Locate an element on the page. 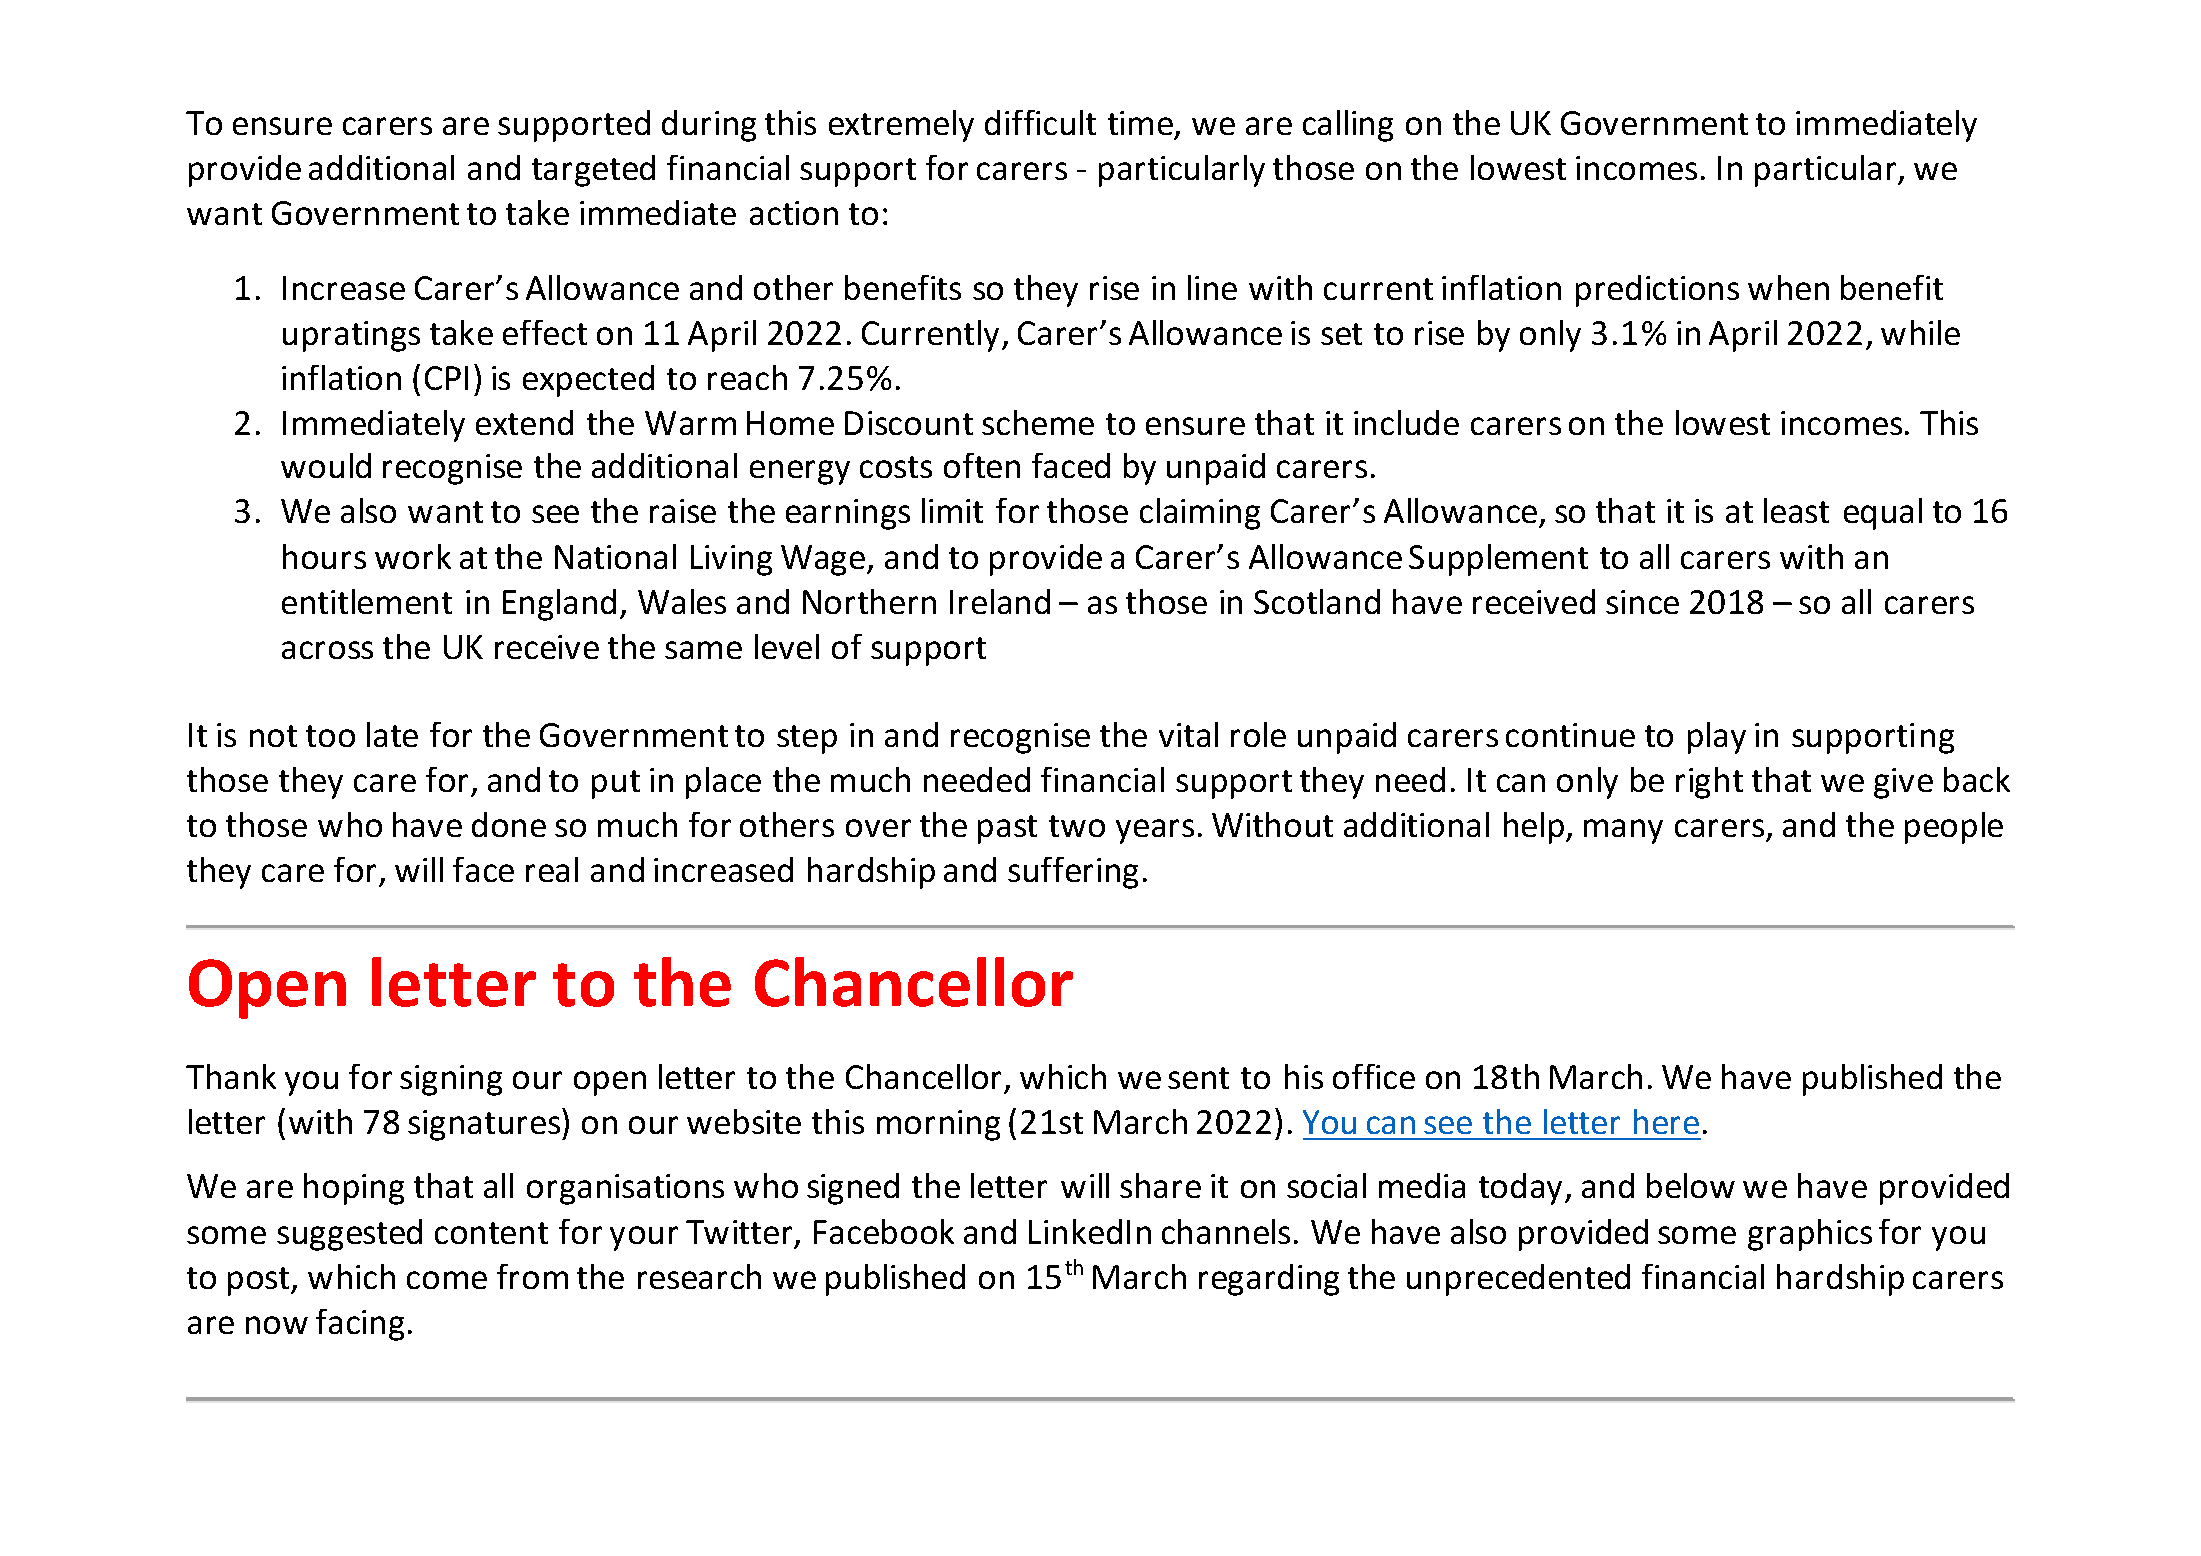 This page has height=1556, width=2201. from is located at coordinates (532, 1276).
